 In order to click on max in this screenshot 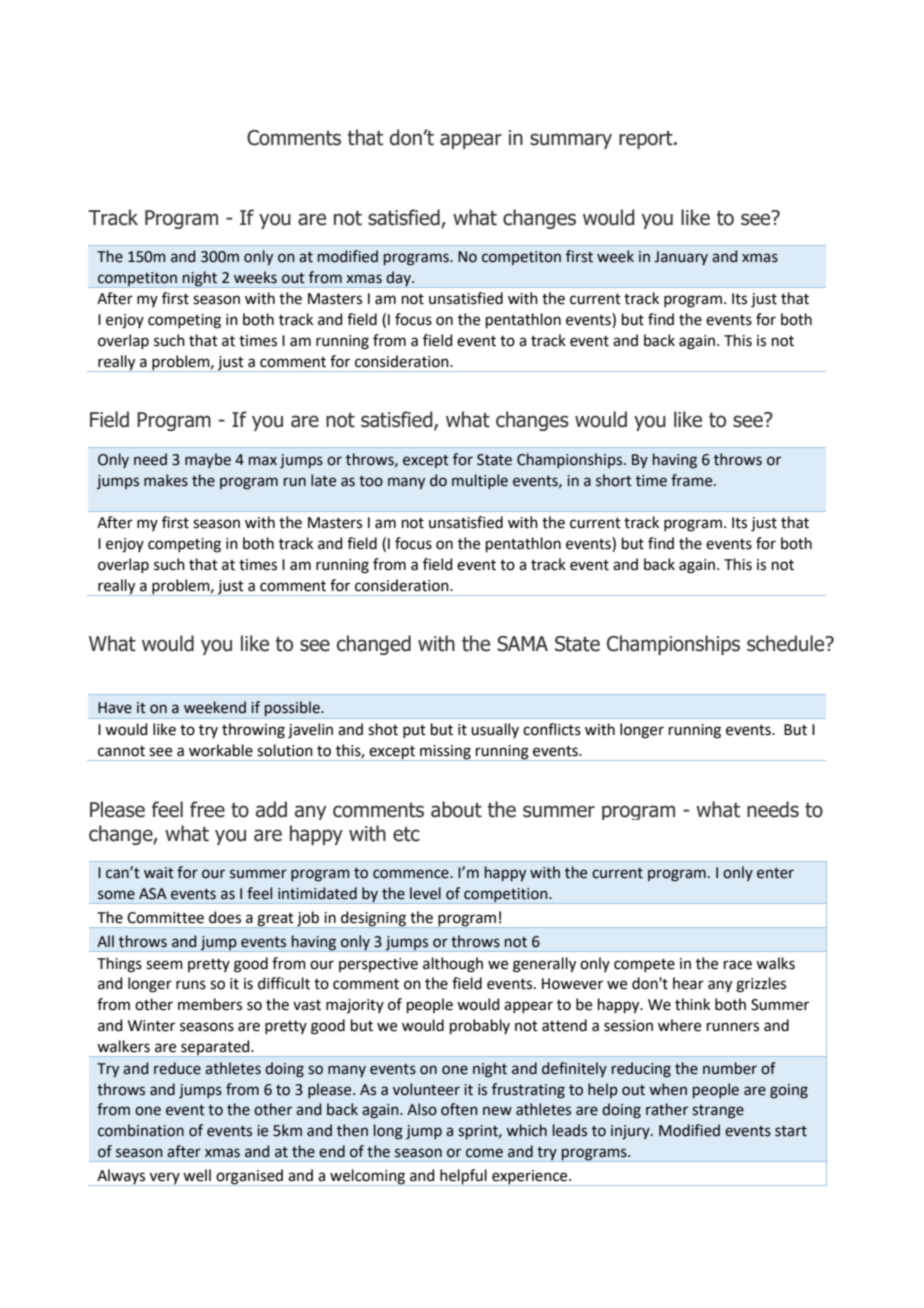, I will do `click(263, 461)`.
